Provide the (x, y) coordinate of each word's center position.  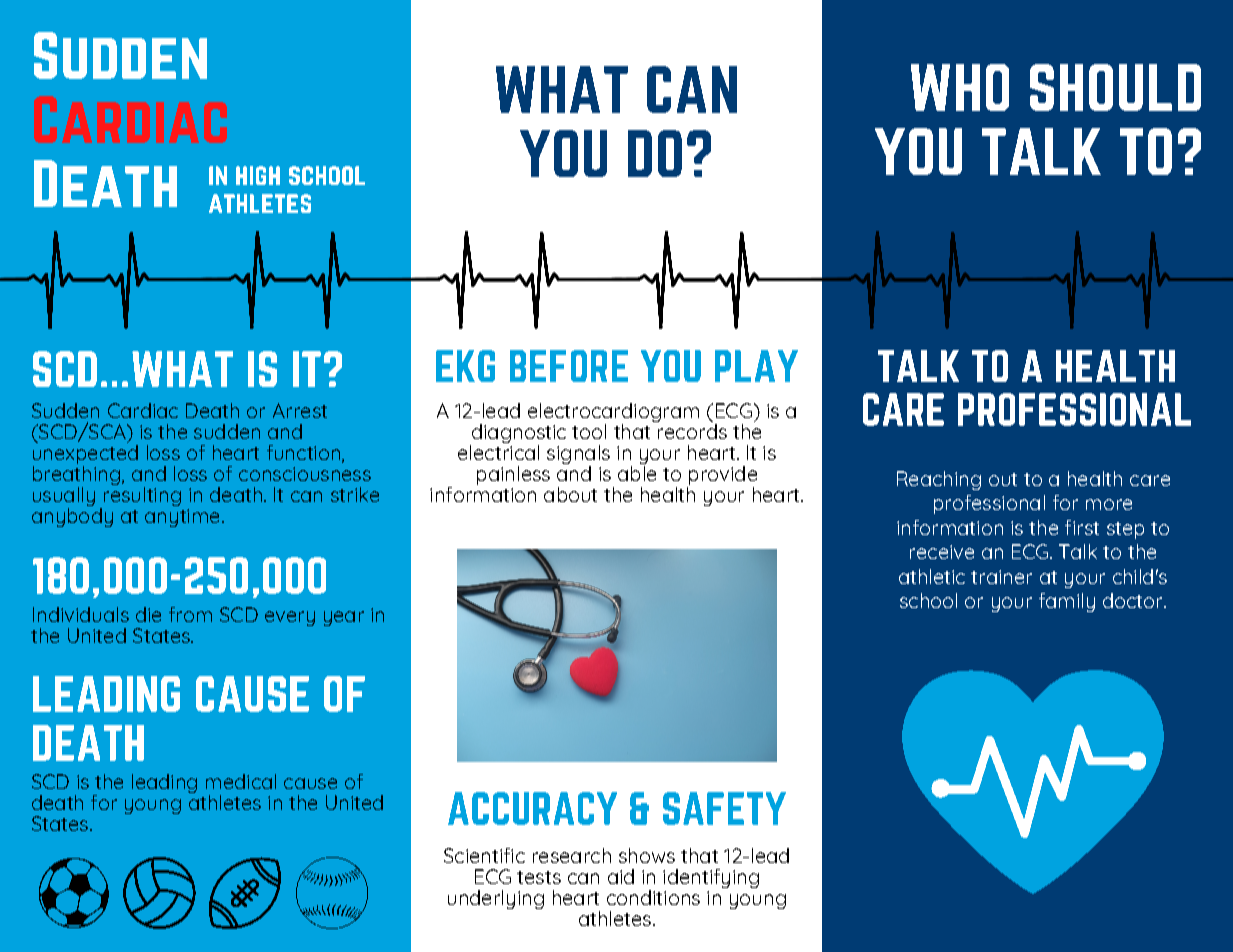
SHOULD (1115, 87)
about (570, 494)
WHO (960, 87)
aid (621, 876)
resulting (142, 495)
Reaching (939, 480)
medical (241, 781)
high (258, 175)
